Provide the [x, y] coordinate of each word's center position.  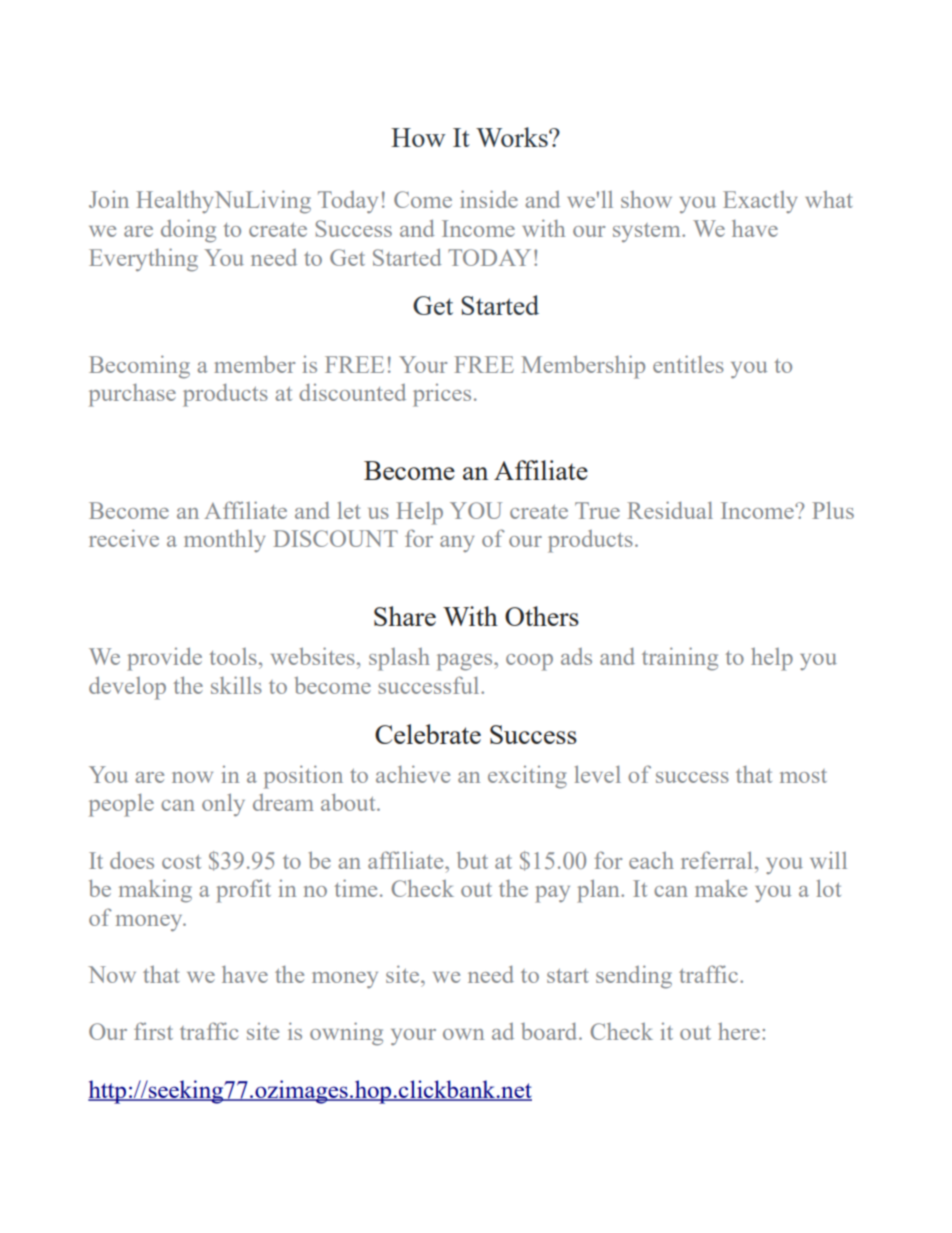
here [739, 1031]
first [153, 1031]
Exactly [760, 202]
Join [109, 199]
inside [489, 199]
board [550, 1031]
